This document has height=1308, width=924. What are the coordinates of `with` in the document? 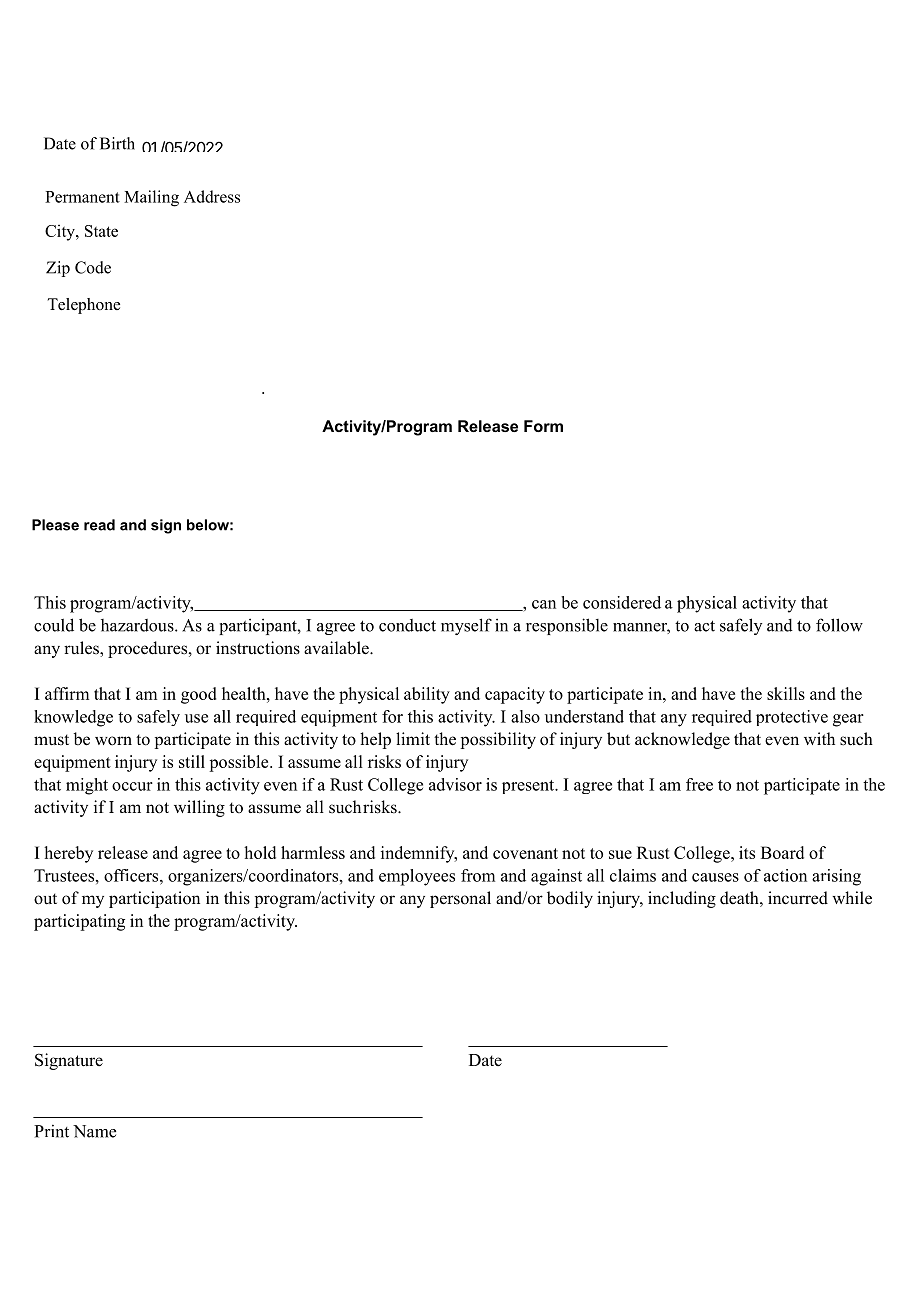 It's located at (819, 738).
